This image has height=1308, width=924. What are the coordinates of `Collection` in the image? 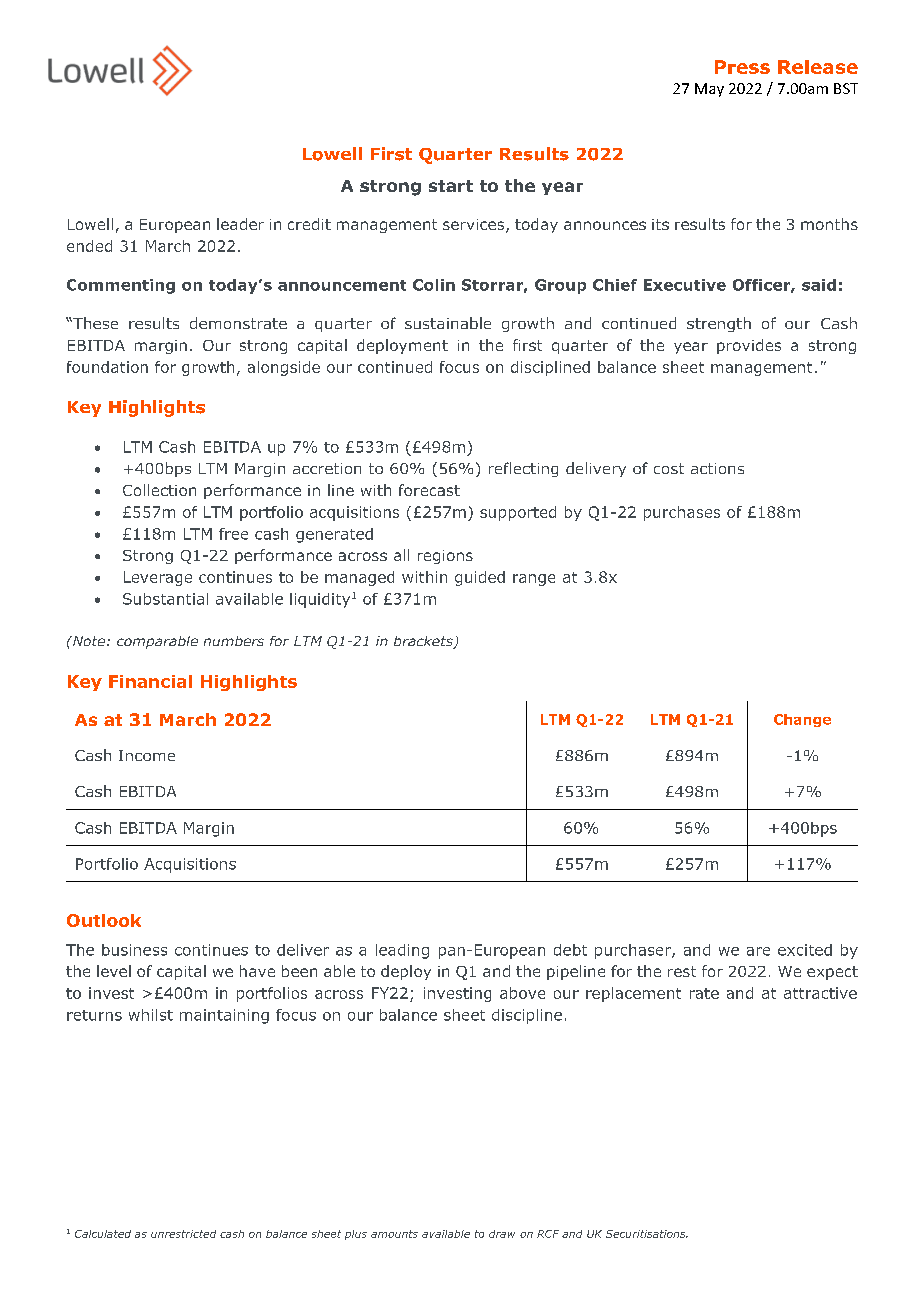 It's located at (159, 490).
